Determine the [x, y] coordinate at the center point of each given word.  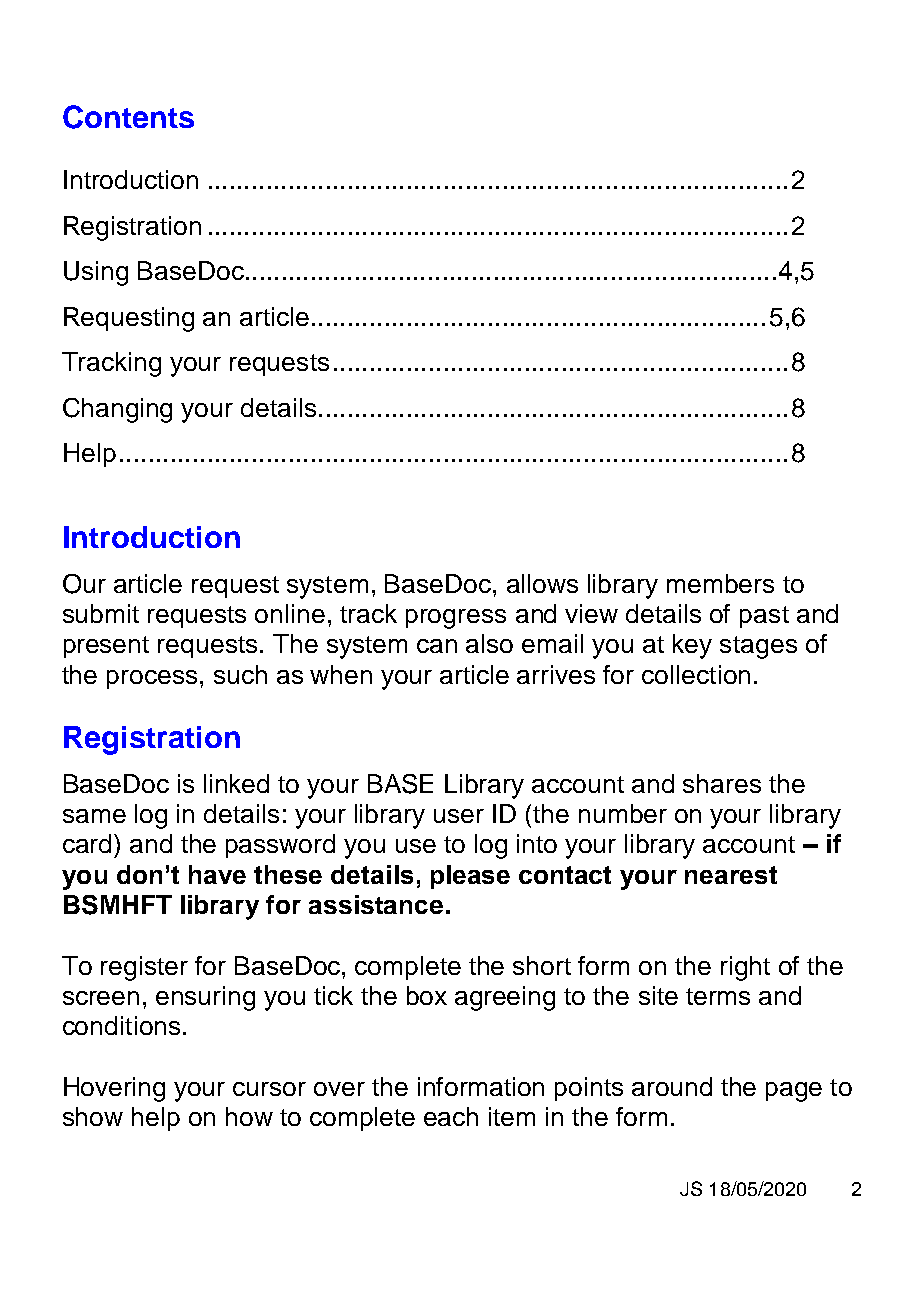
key [692, 646]
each [451, 1116]
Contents [128, 117]
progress [456, 619]
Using [96, 273]
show [93, 1116]
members [720, 583]
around [672, 1086]
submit [101, 613]
